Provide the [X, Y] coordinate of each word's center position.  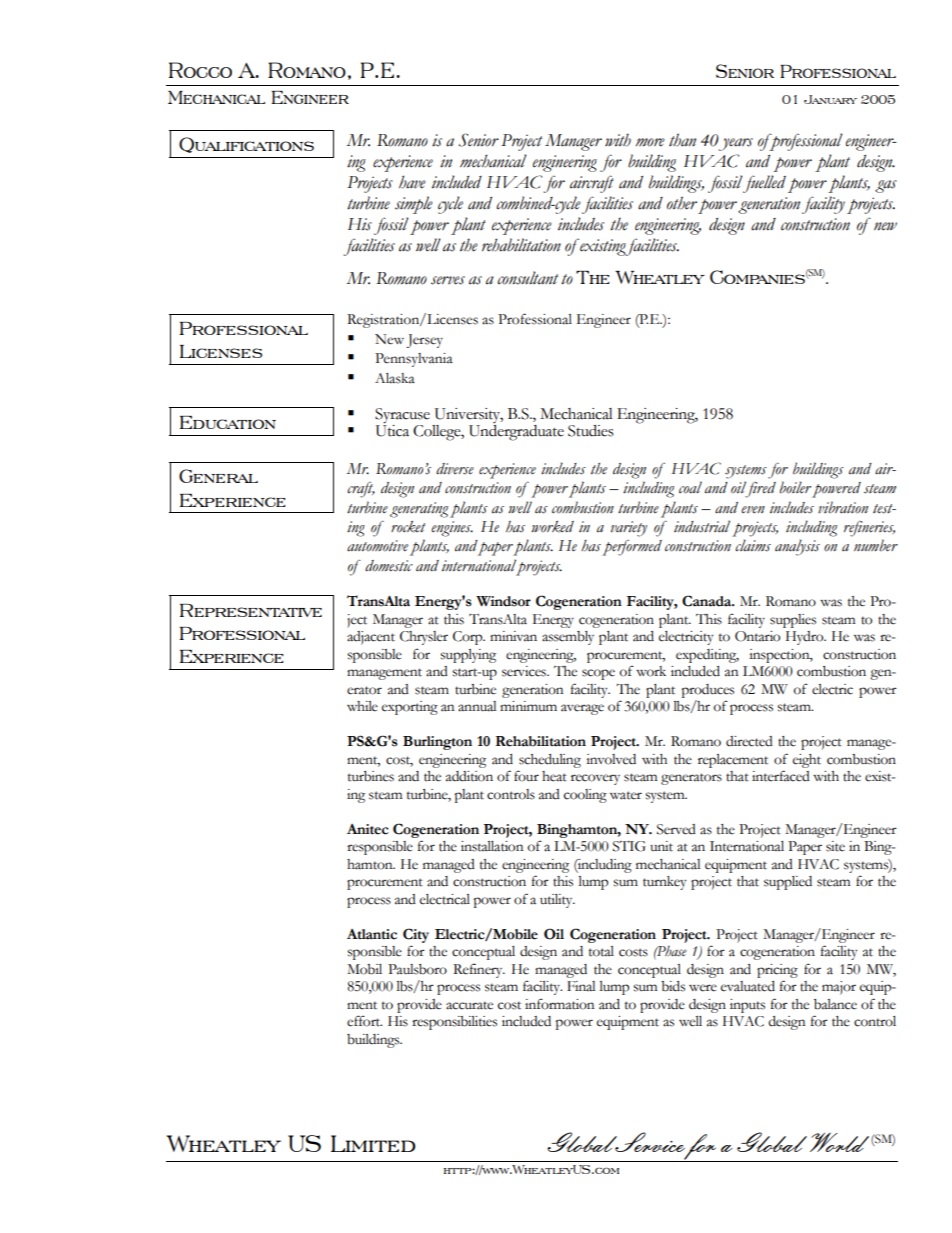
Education [228, 422]
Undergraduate [516, 433]
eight [807, 761]
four [526, 776]
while [362, 706]
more [650, 142]
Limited [373, 1143]
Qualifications [246, 145]
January [830, 99]
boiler [795, 487]
